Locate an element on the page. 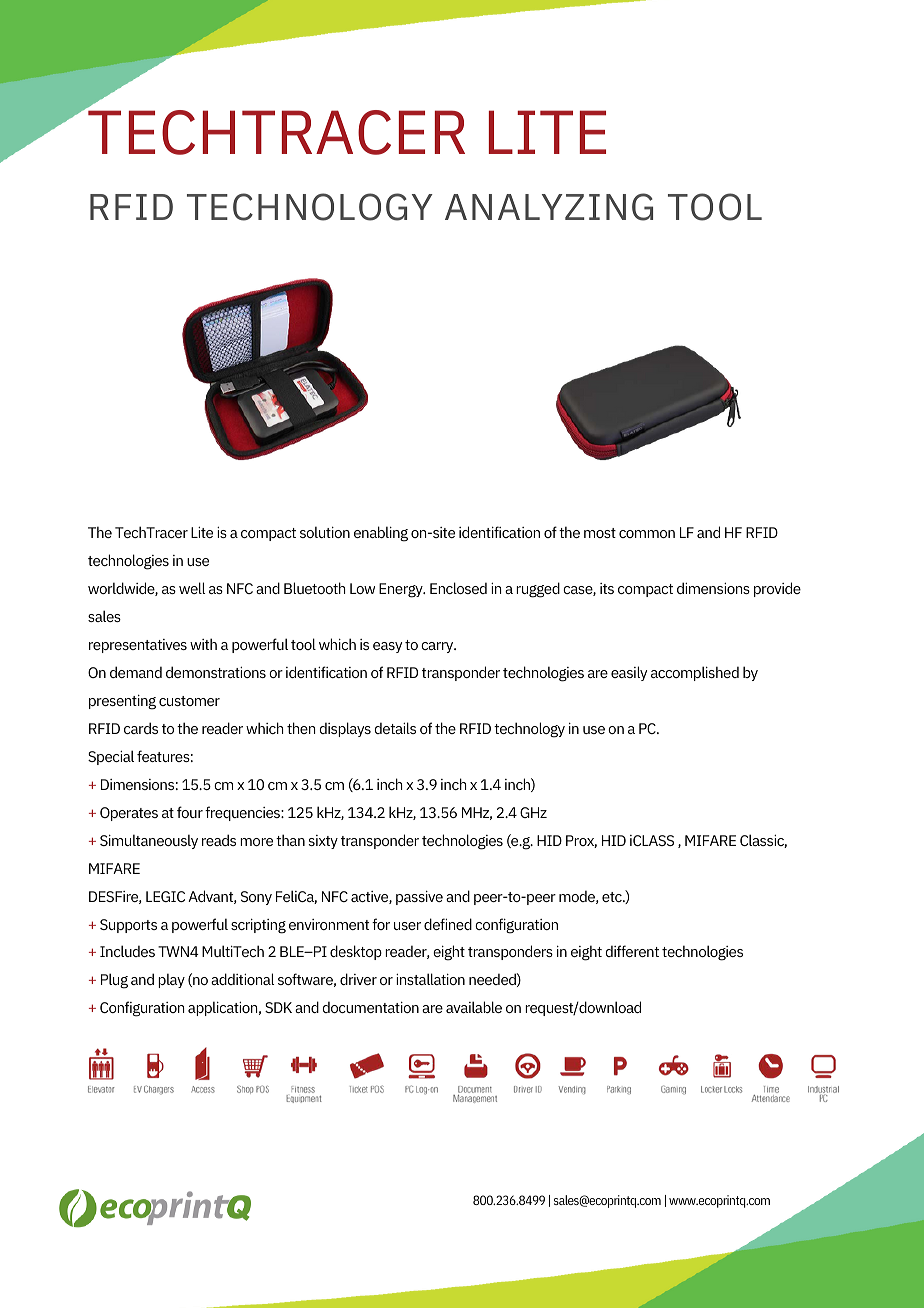 The height and width of the image is (1309, 924). enabling is located at coordinates (381, 534).
